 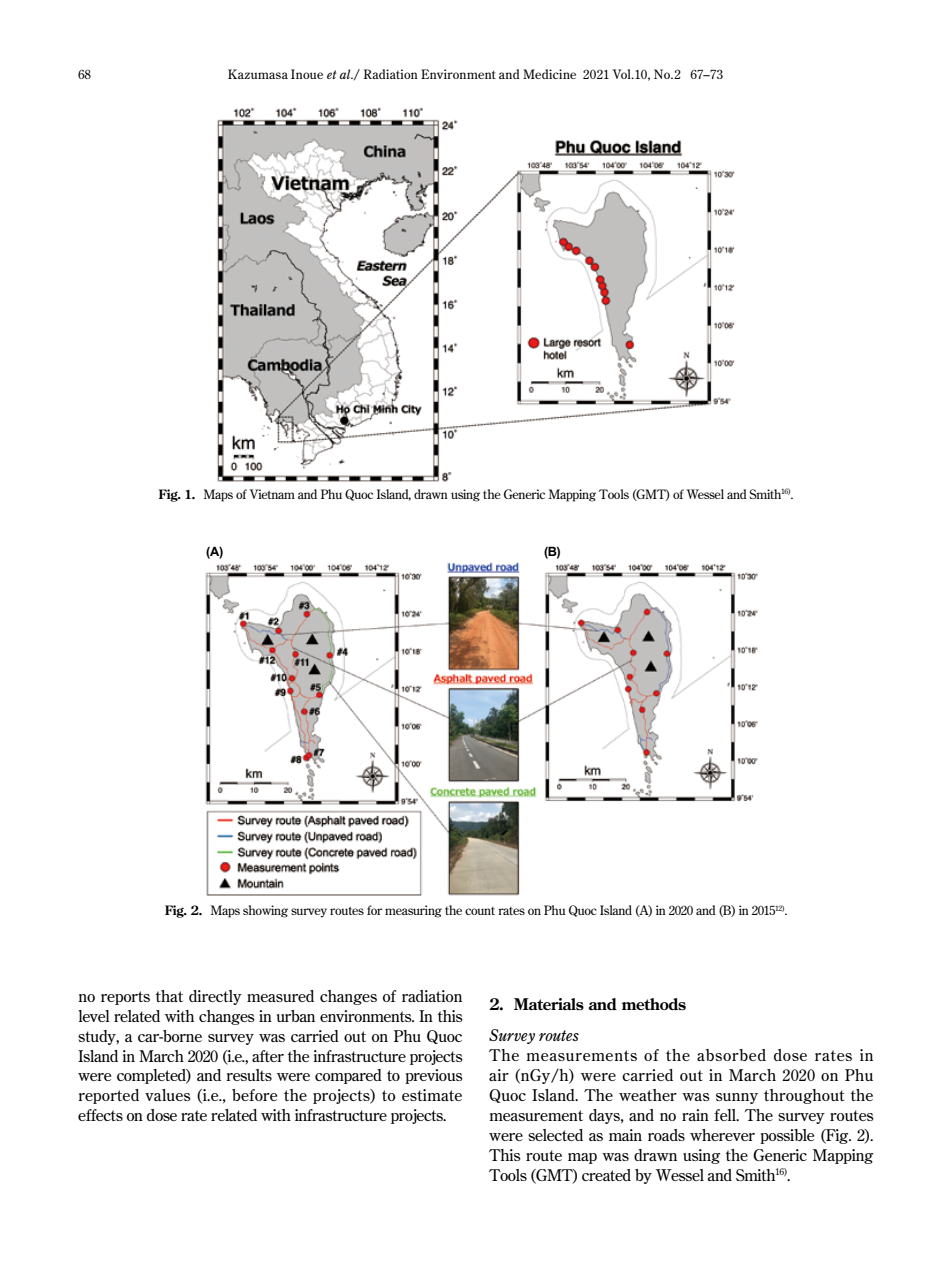 I want to click on estimate, so click(x=432, y=1095).
